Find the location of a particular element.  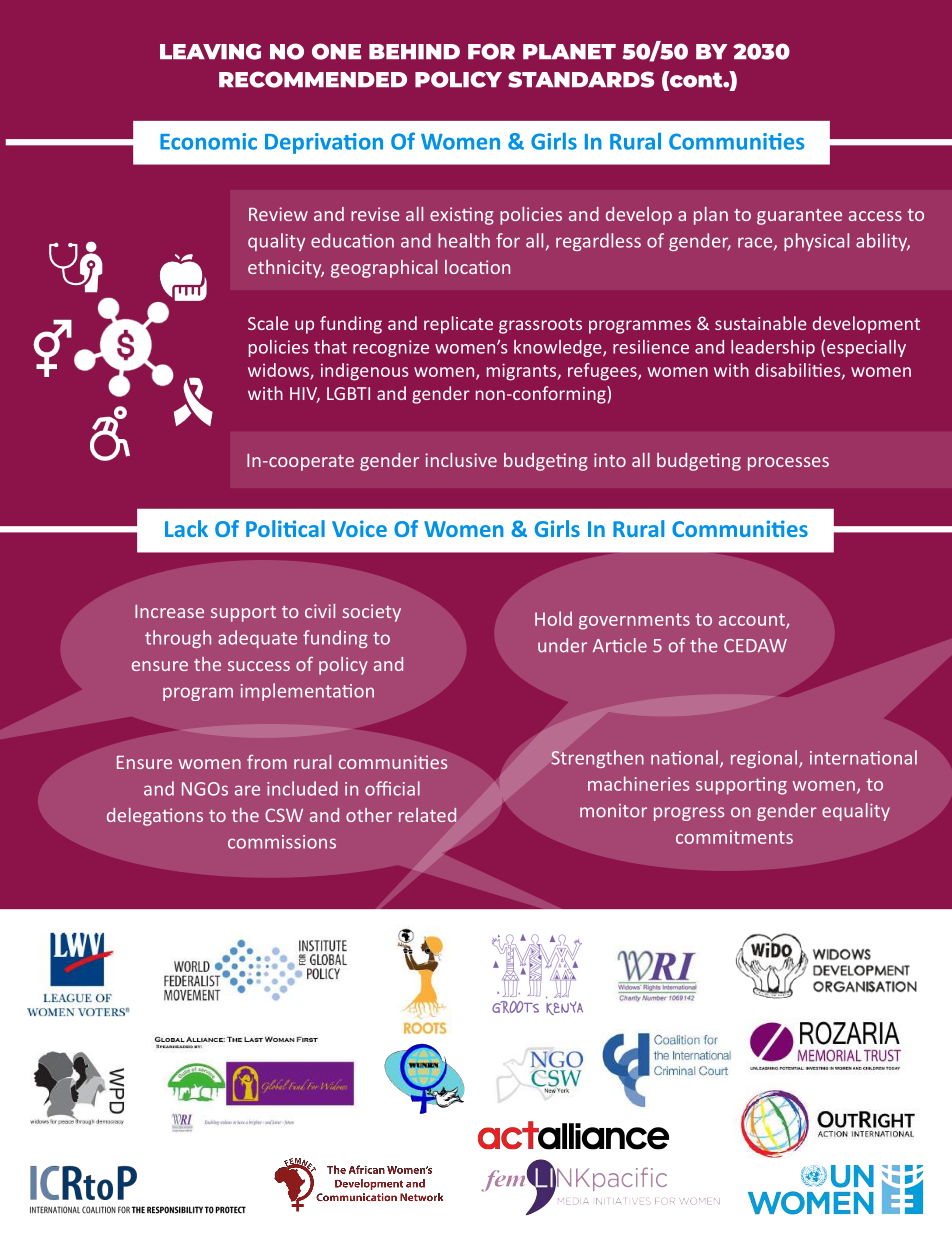

account is located at coordinates (753, 620).
